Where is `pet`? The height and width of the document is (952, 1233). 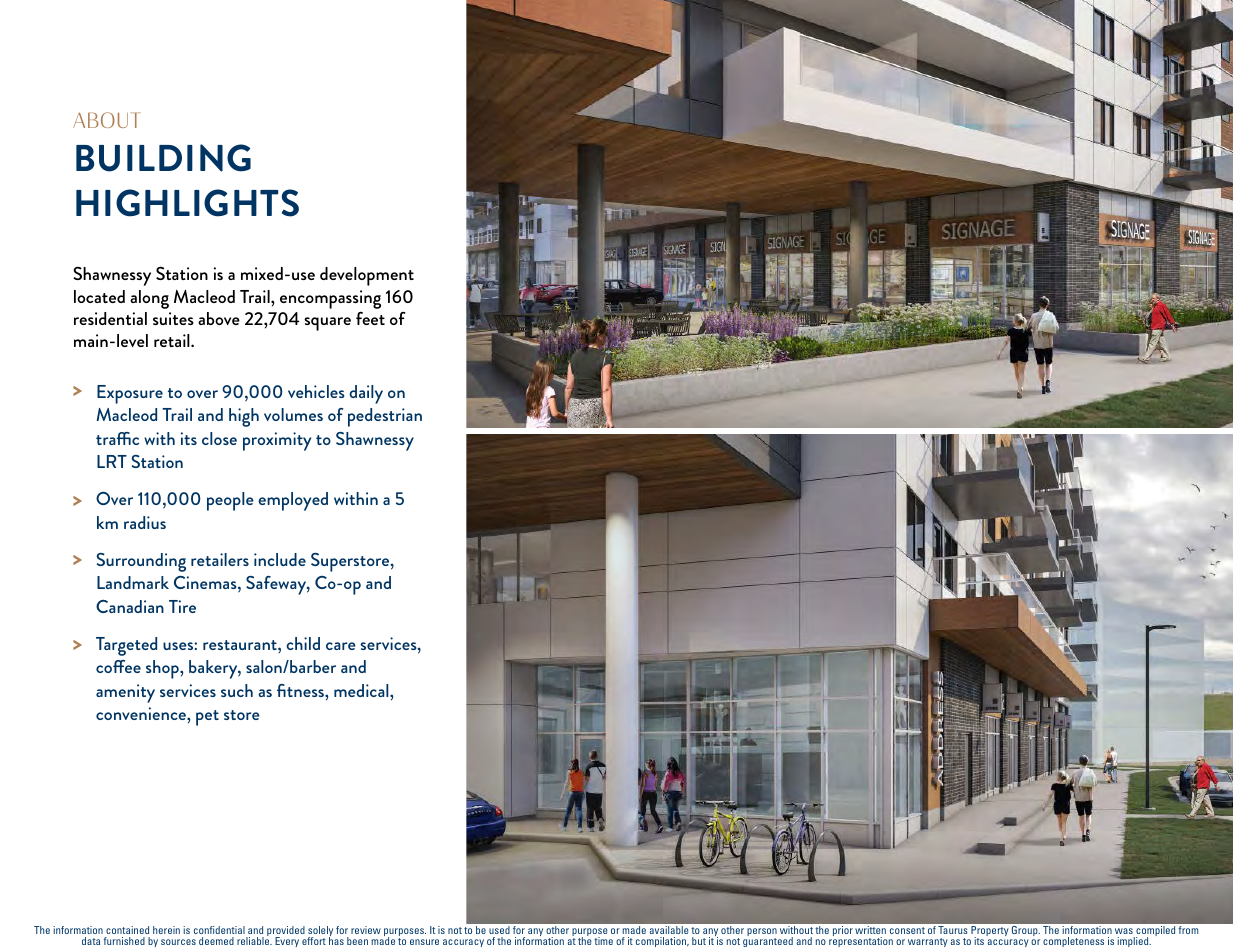 pet is located at coordinates (207, 718).
